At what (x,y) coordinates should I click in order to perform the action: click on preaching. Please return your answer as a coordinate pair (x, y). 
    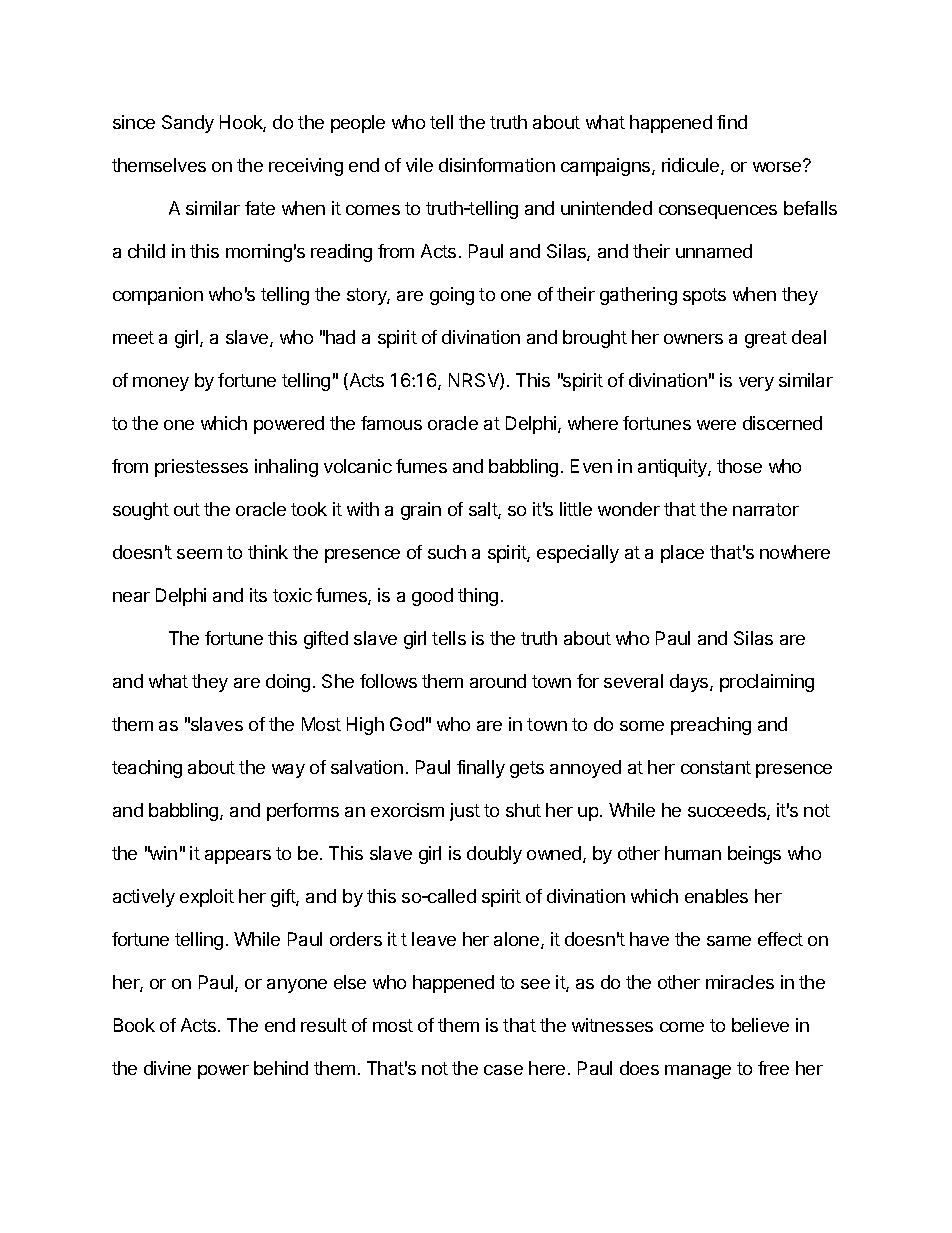
    Looking at the image, I should click on (711, 726).
